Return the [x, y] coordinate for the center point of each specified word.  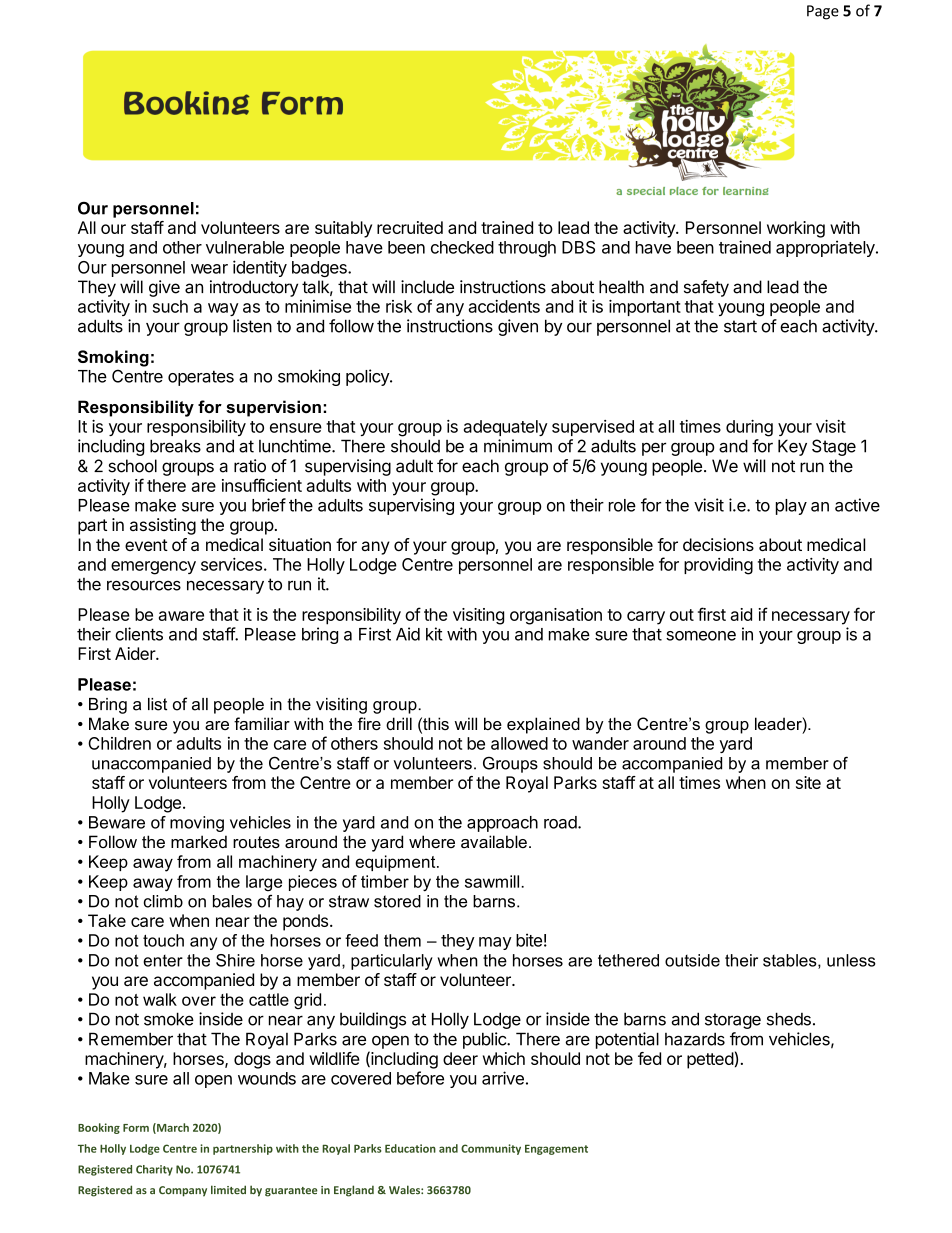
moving [197, 824]
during [749, 428]
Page [823, 12]
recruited [410, 227]
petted [710, 1060]
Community [491, 1149]
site [808, 782]
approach [502, 824]
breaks [175, 446]
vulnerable [245, 247]
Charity [154, 1170]
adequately [506, 428]
